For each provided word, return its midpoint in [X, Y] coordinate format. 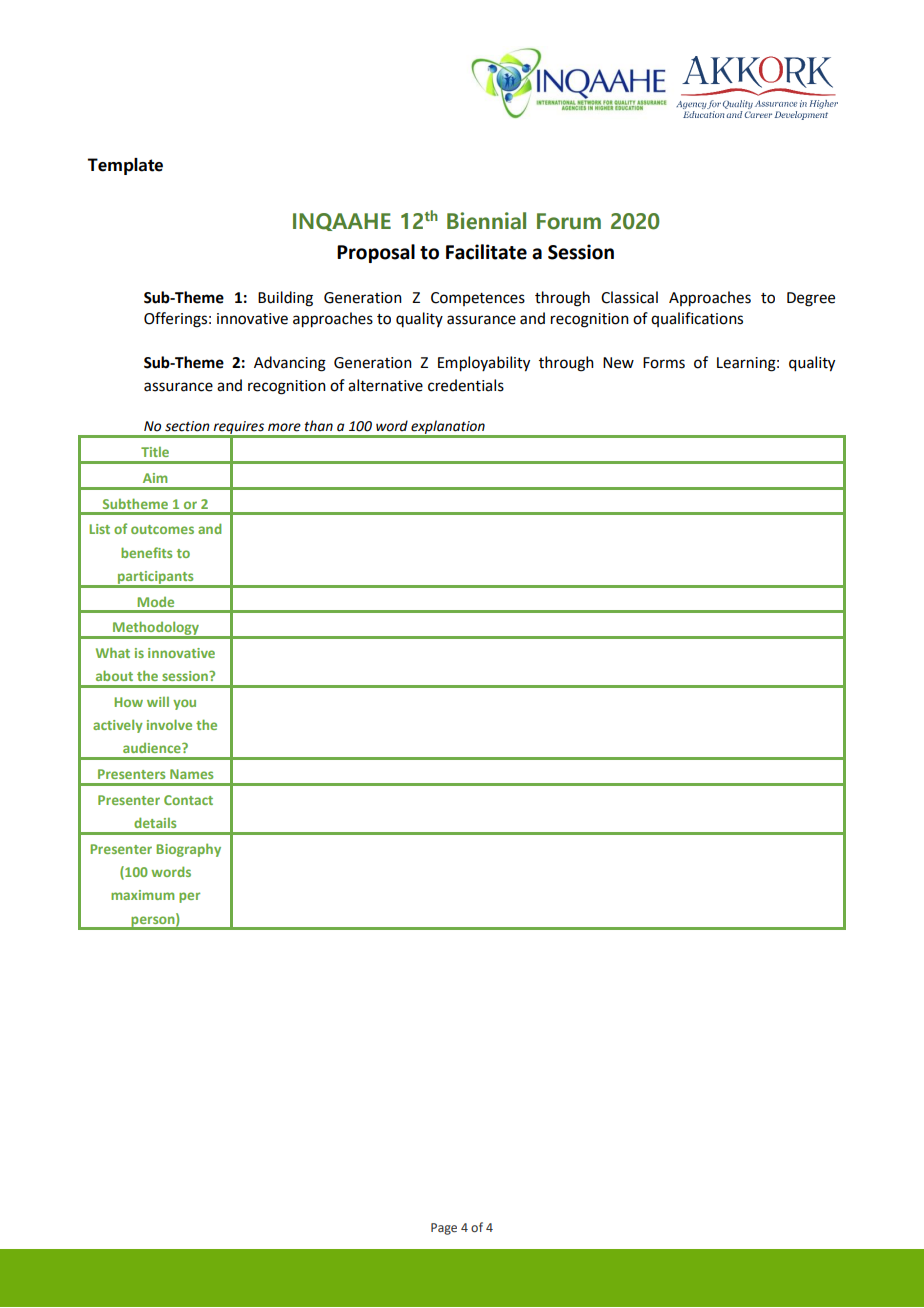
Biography [188, 850]
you [184, 704]
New [618, 363]
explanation [448, 428]
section [187, 426]
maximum [142, 895]
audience [153, 748]
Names [191, 774]
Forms [664, 363]
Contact [188, 800]
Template [125, 166]
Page [444, 1229]
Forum [569, 221]
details [155, 822]
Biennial [486, 221]
